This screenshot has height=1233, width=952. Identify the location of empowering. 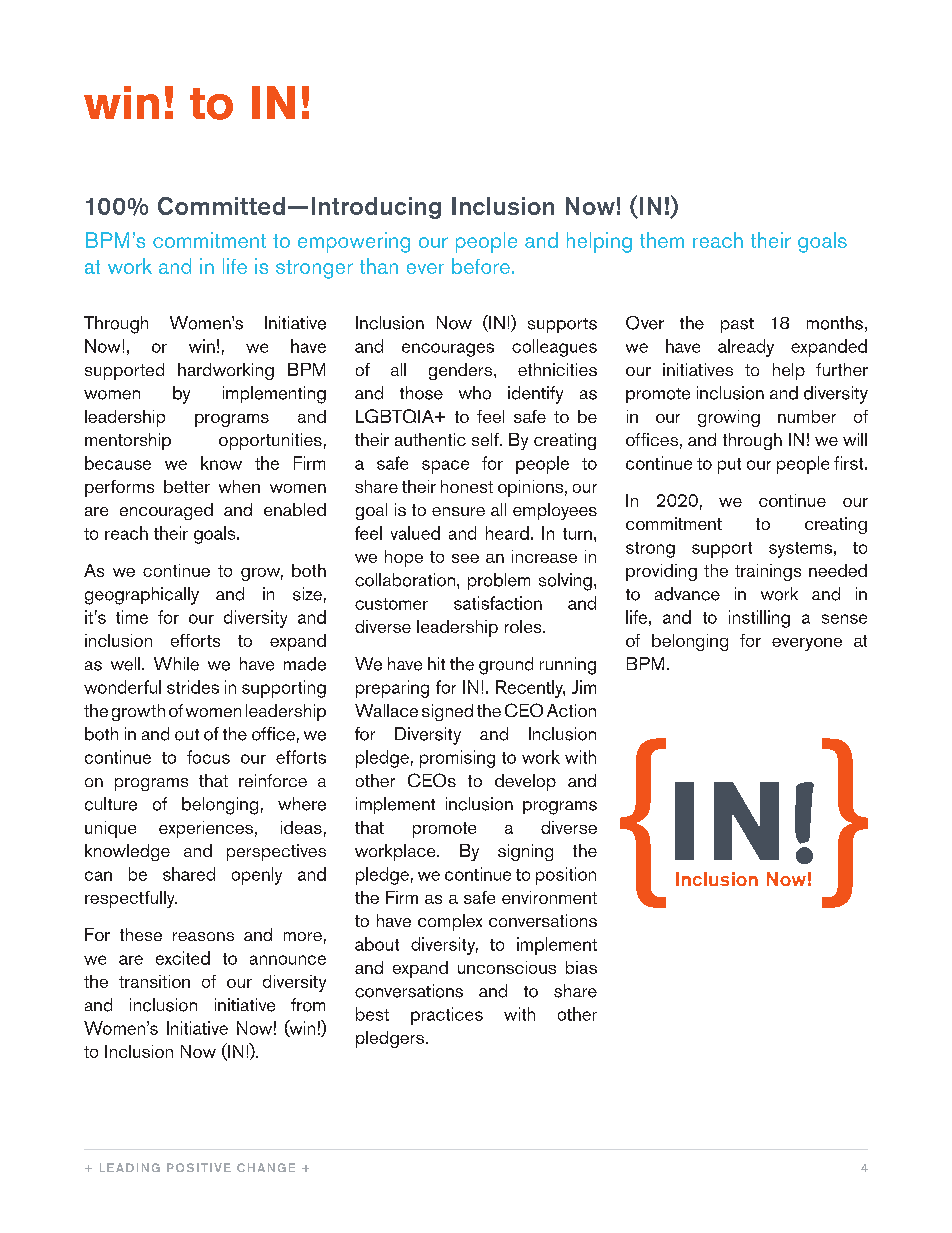
(354, 242).
